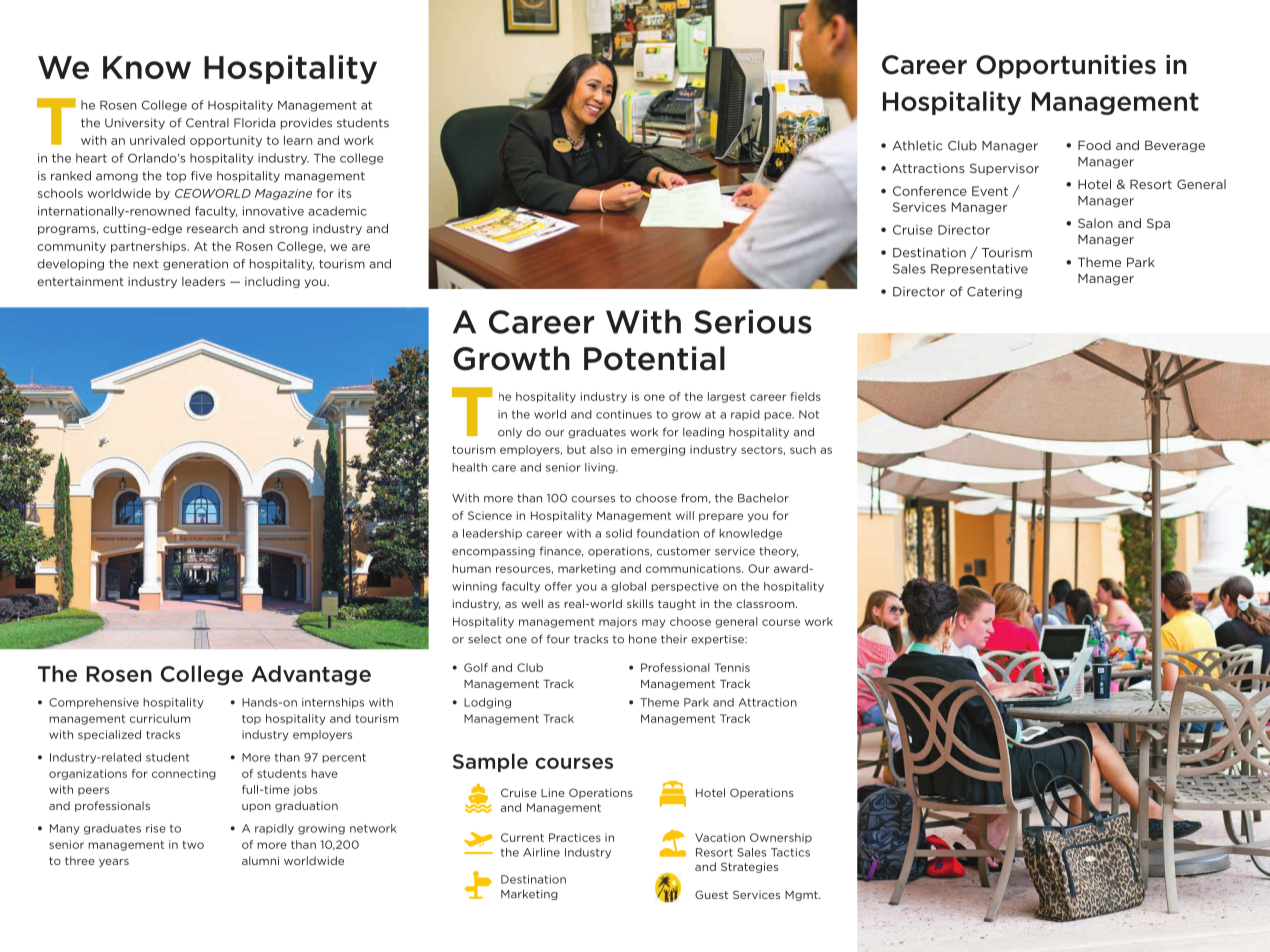  What do you see at coordinates (994, 293) in the document?
I see `Catering` at bounding box center [994, 293].
